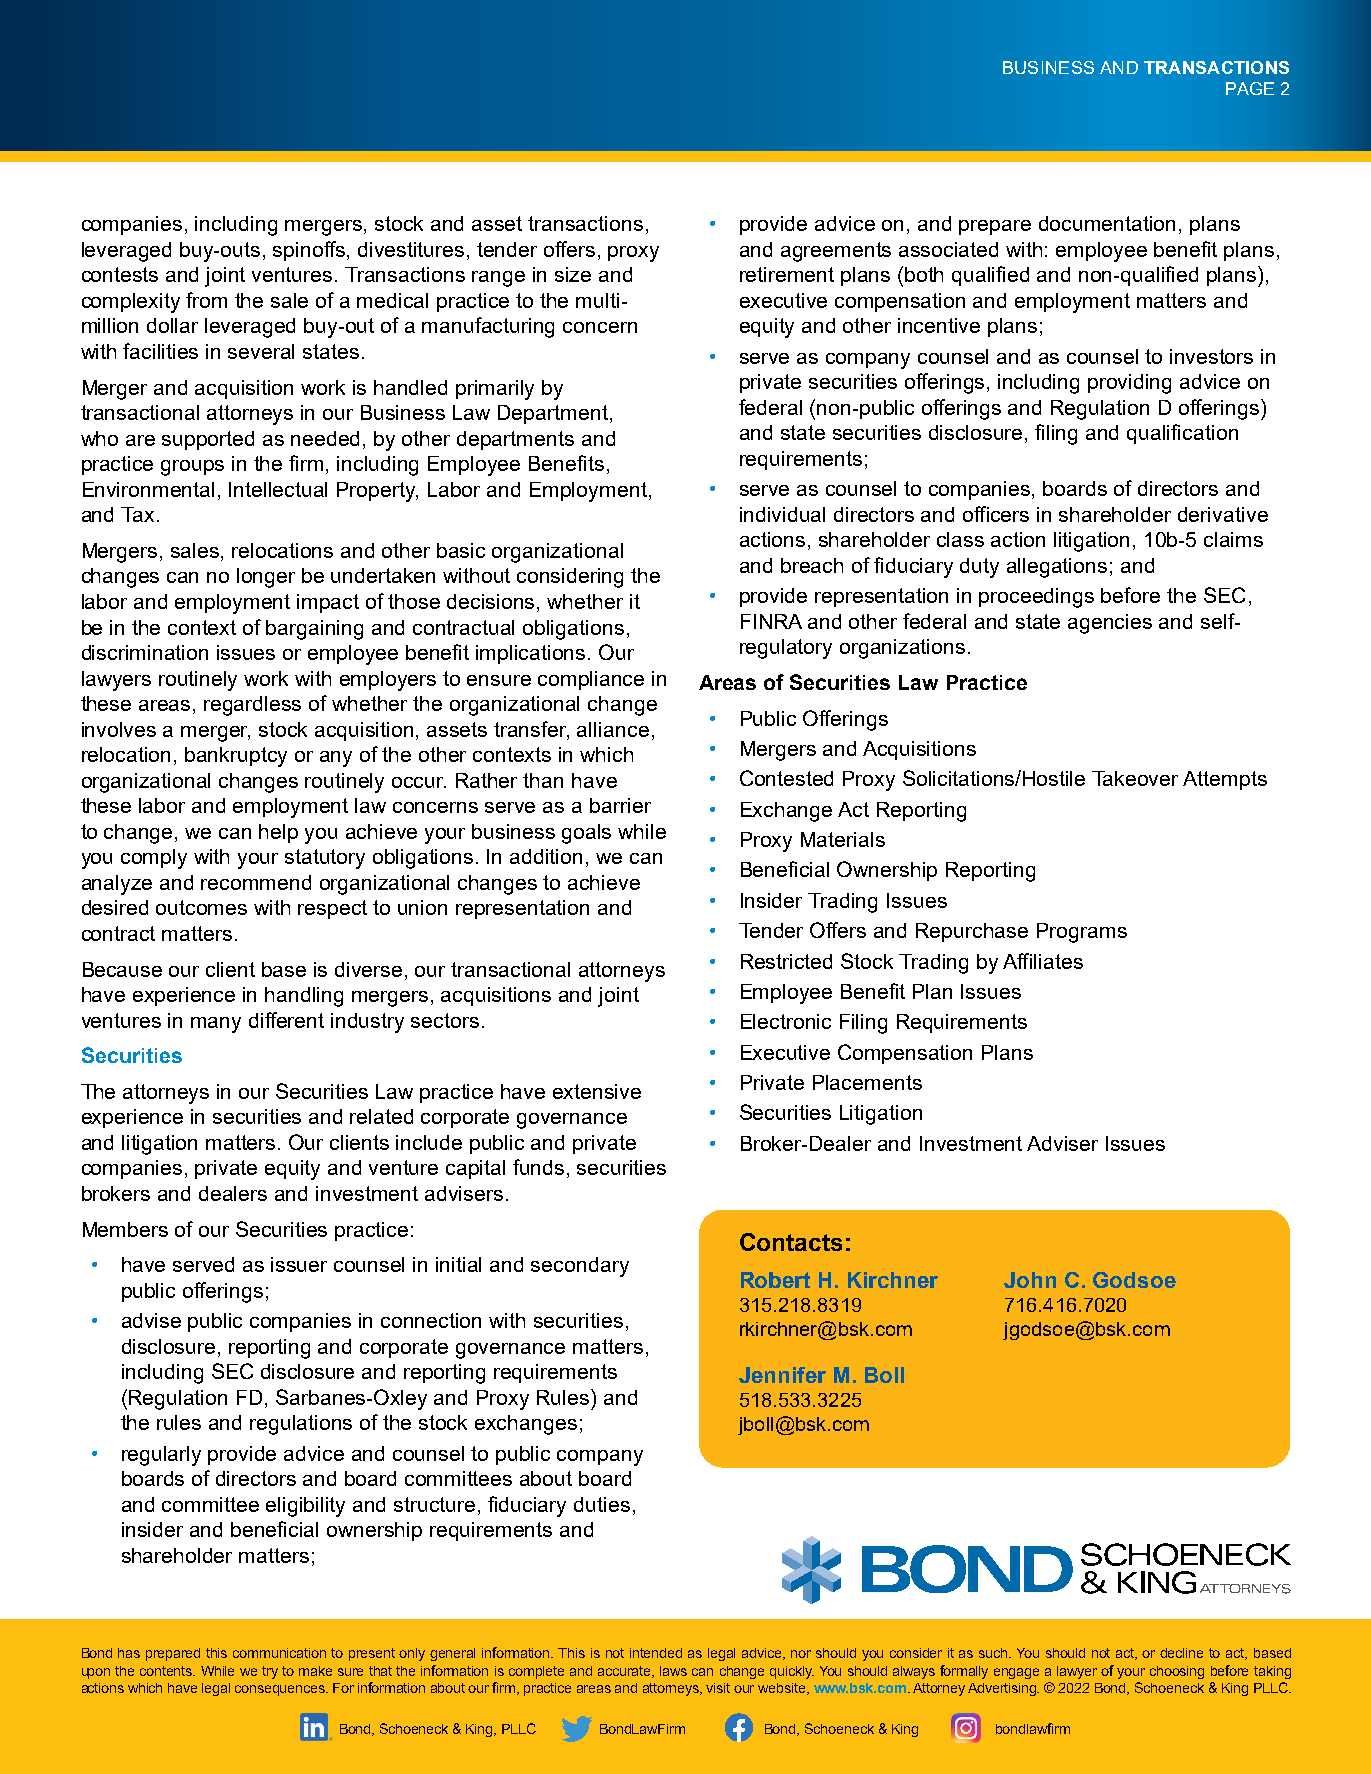  Describe the element at coordinates (1030, 1280) in the page. I see `John` at that location.
